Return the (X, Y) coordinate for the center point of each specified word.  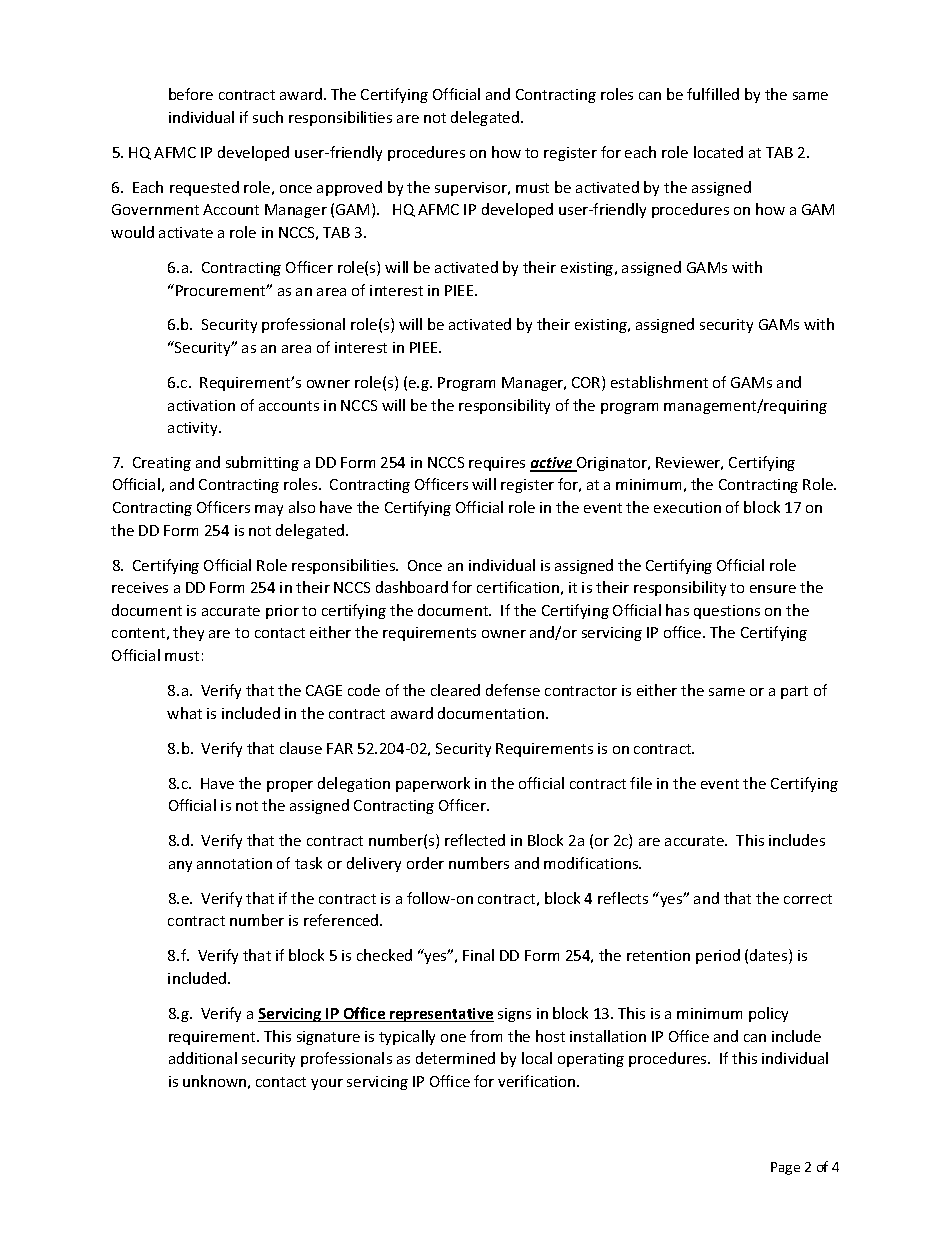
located (718, 152)
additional (203, 1058)
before (191, 94)
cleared (455, 690)
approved (349, 188)
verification (538, 1081)
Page (785, 1168)
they (188, 633)
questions (727, 612)
